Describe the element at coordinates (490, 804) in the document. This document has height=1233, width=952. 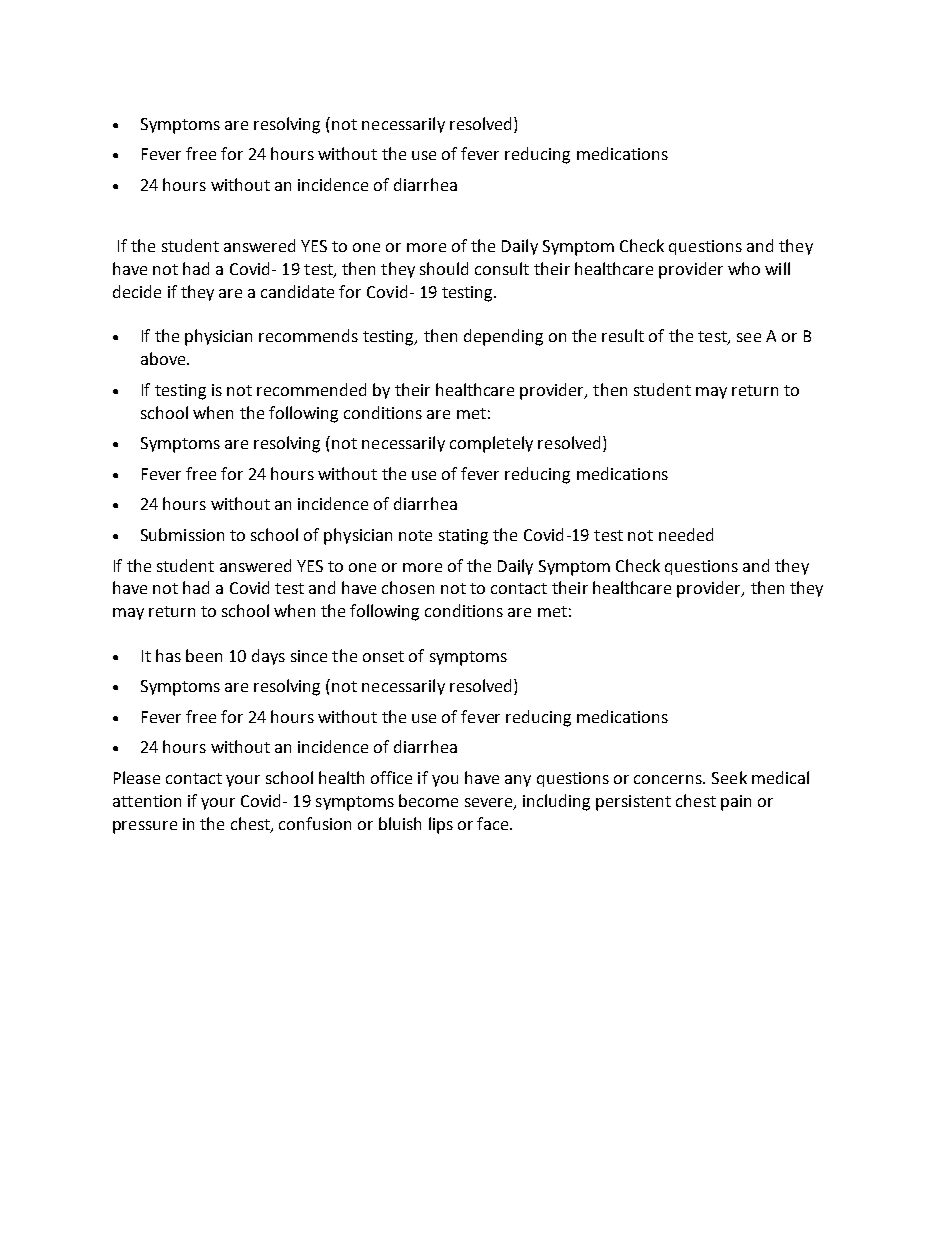
I see `severe` at that location.
